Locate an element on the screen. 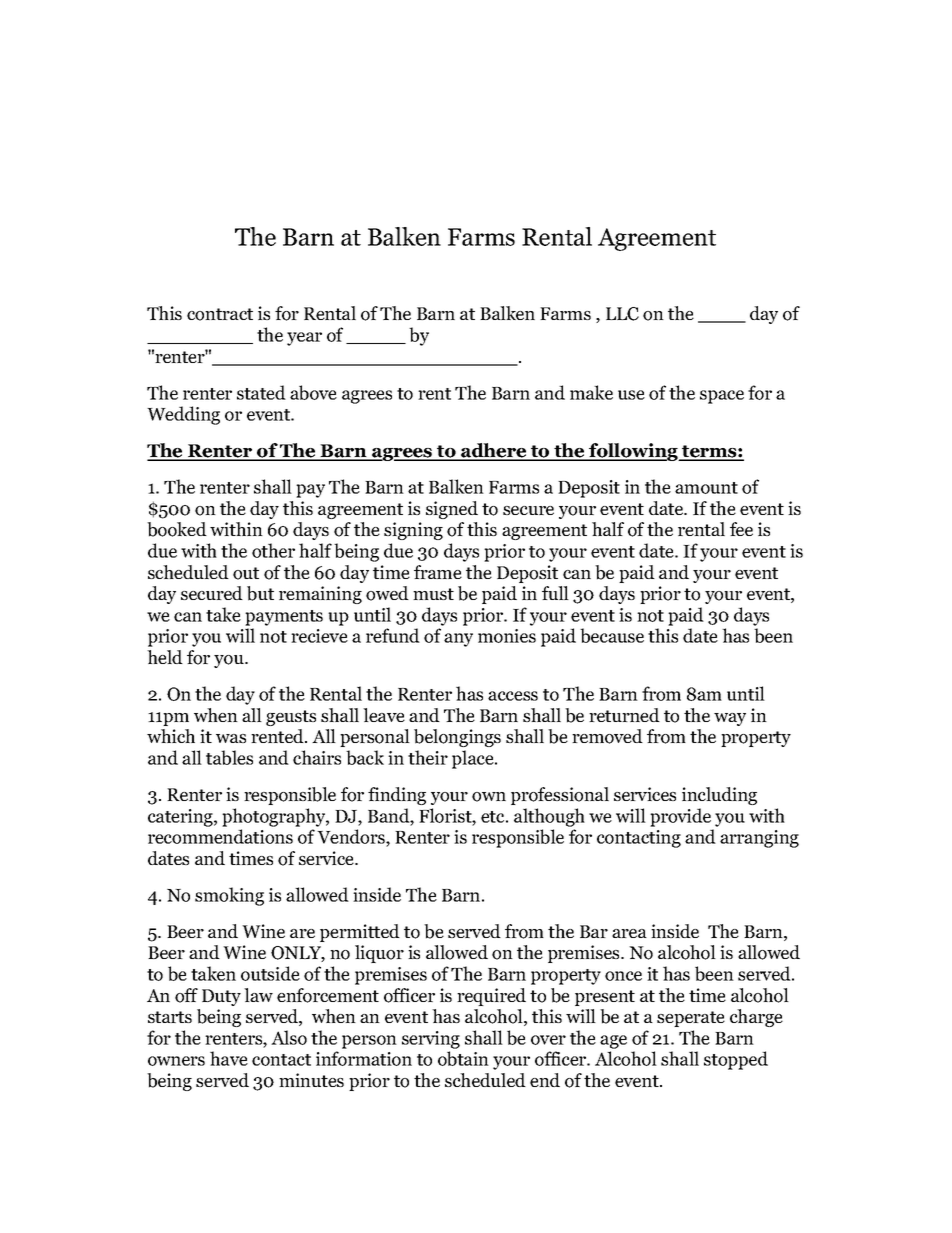 This screenshot has height=1233, width=952. access is located at coordinates (513, 696).
